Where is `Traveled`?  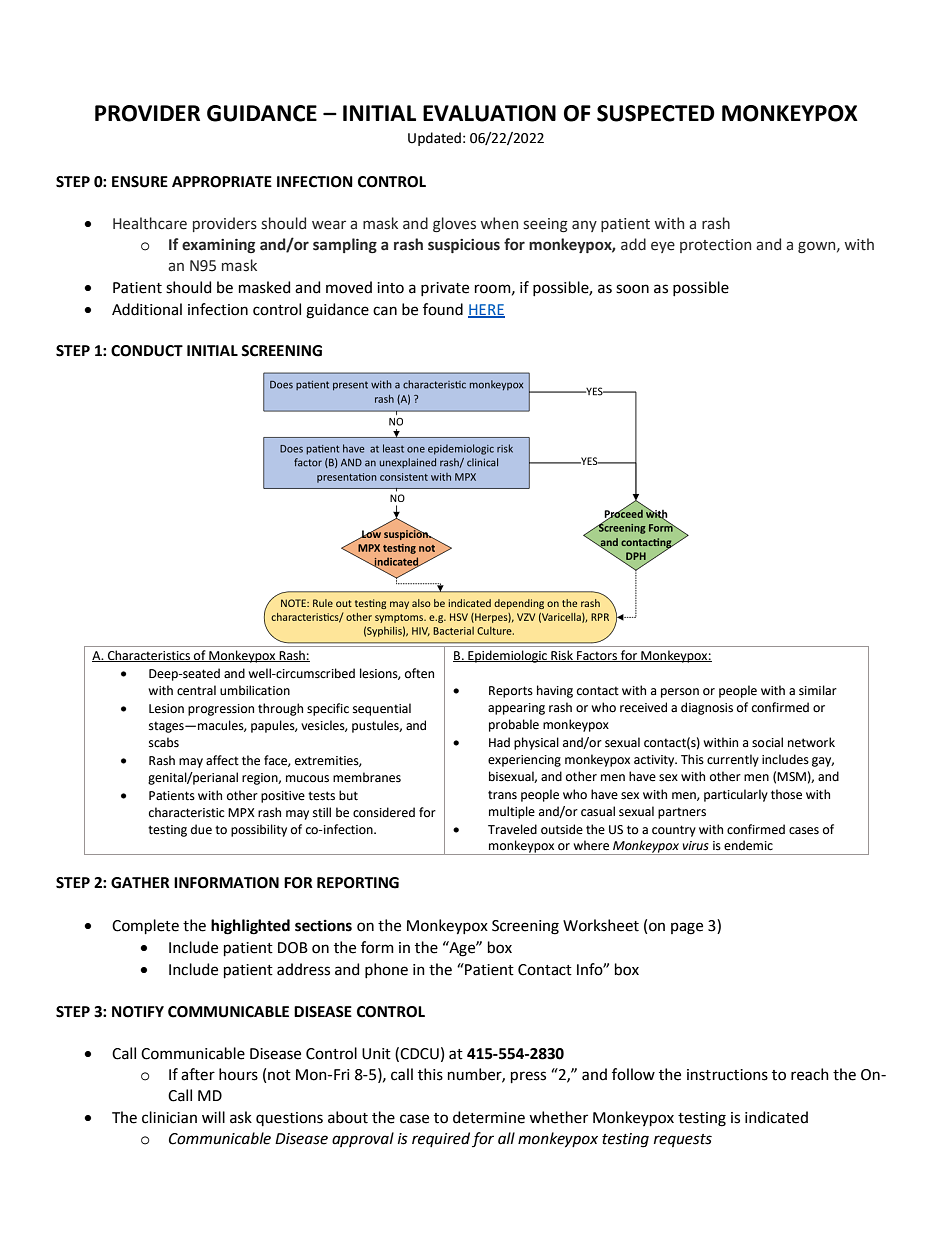
Traveled is located at coordinates (512, 829).
